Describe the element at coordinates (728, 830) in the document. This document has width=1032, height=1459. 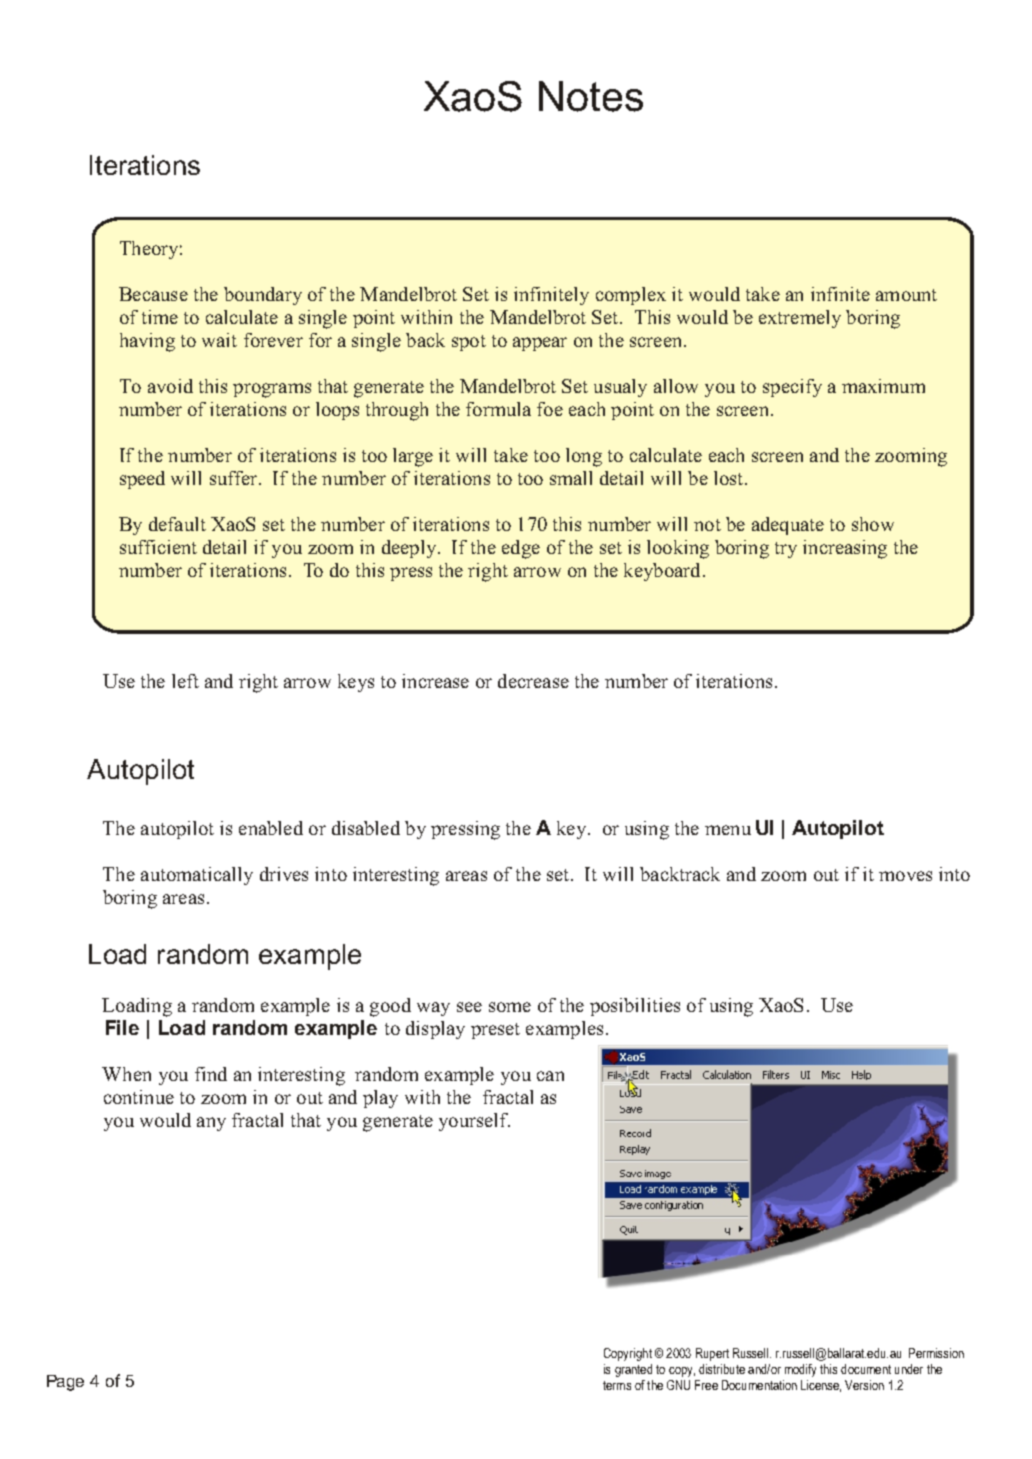
I see `menu` at that location.
